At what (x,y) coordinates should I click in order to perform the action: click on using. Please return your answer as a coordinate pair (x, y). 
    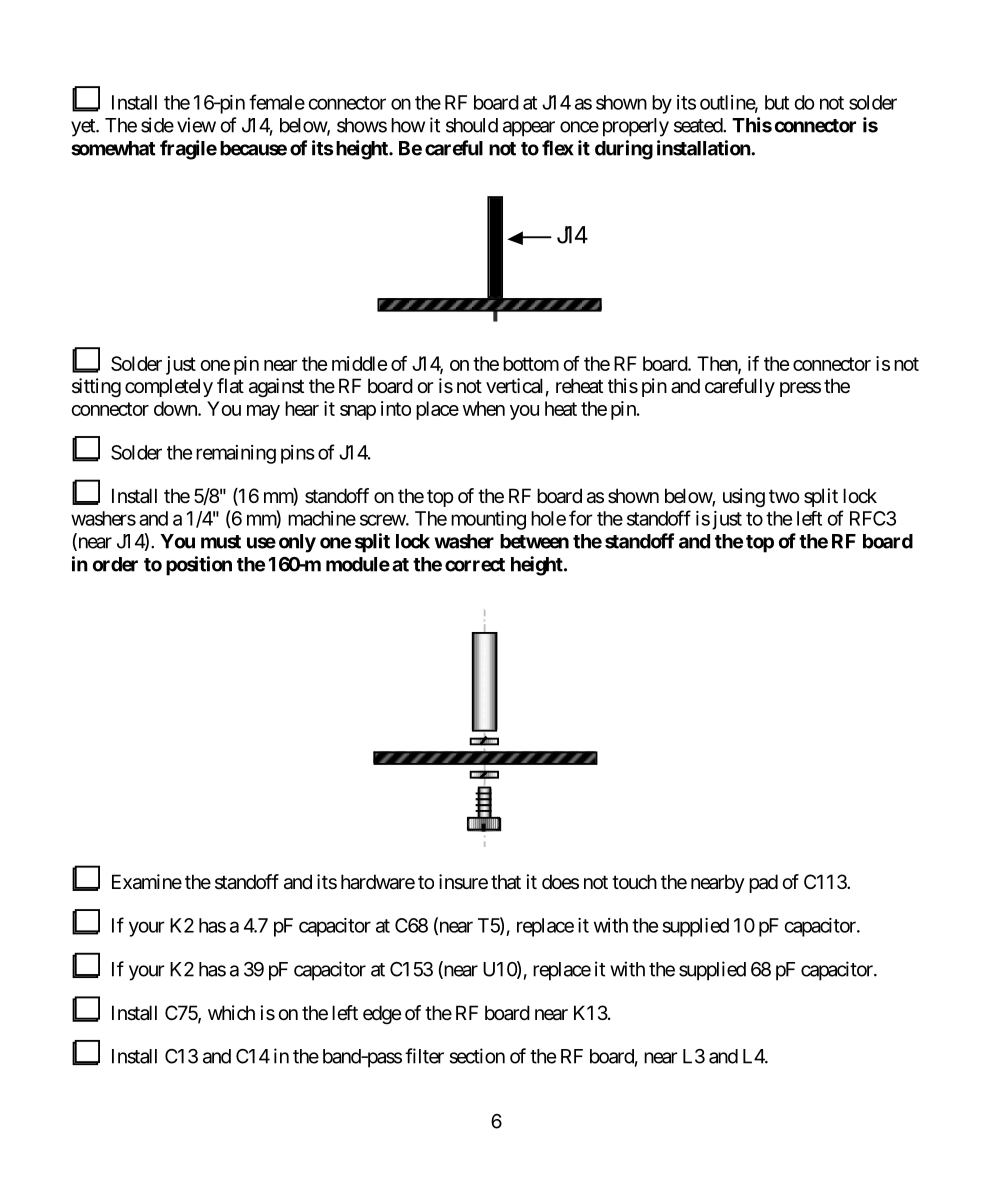
    Looking at the image, I should click on (744, 497).
